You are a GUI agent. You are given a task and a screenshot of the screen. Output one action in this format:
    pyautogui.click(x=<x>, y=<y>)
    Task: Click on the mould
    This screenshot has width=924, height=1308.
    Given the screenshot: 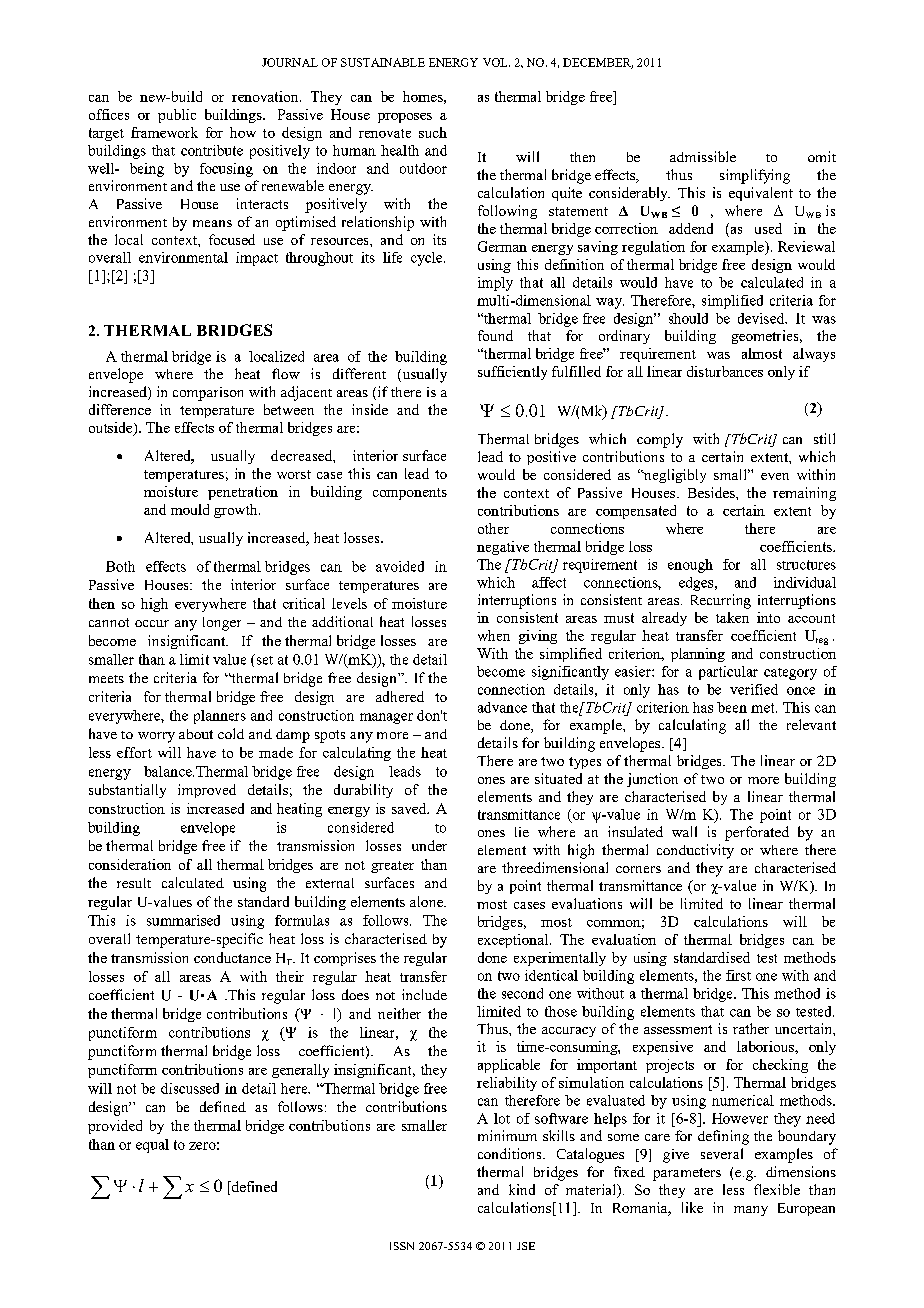 What is the action you would take?
    pyautogui.click(x=190, y=509)
